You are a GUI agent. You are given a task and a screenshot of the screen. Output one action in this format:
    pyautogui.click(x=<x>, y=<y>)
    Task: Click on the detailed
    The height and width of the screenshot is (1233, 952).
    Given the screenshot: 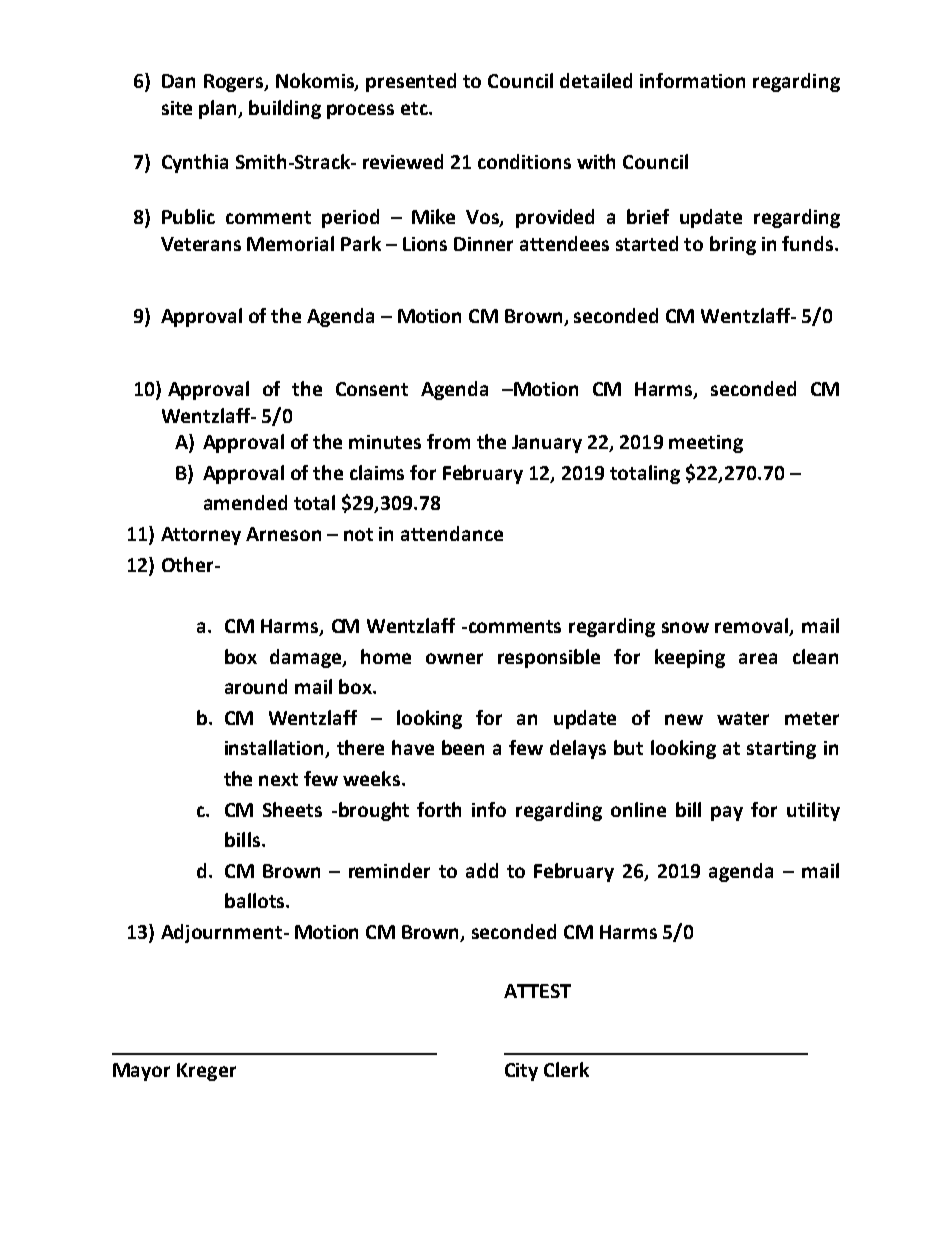 What is the action you would take?
    pyautogui.click(x=596, y=80)
